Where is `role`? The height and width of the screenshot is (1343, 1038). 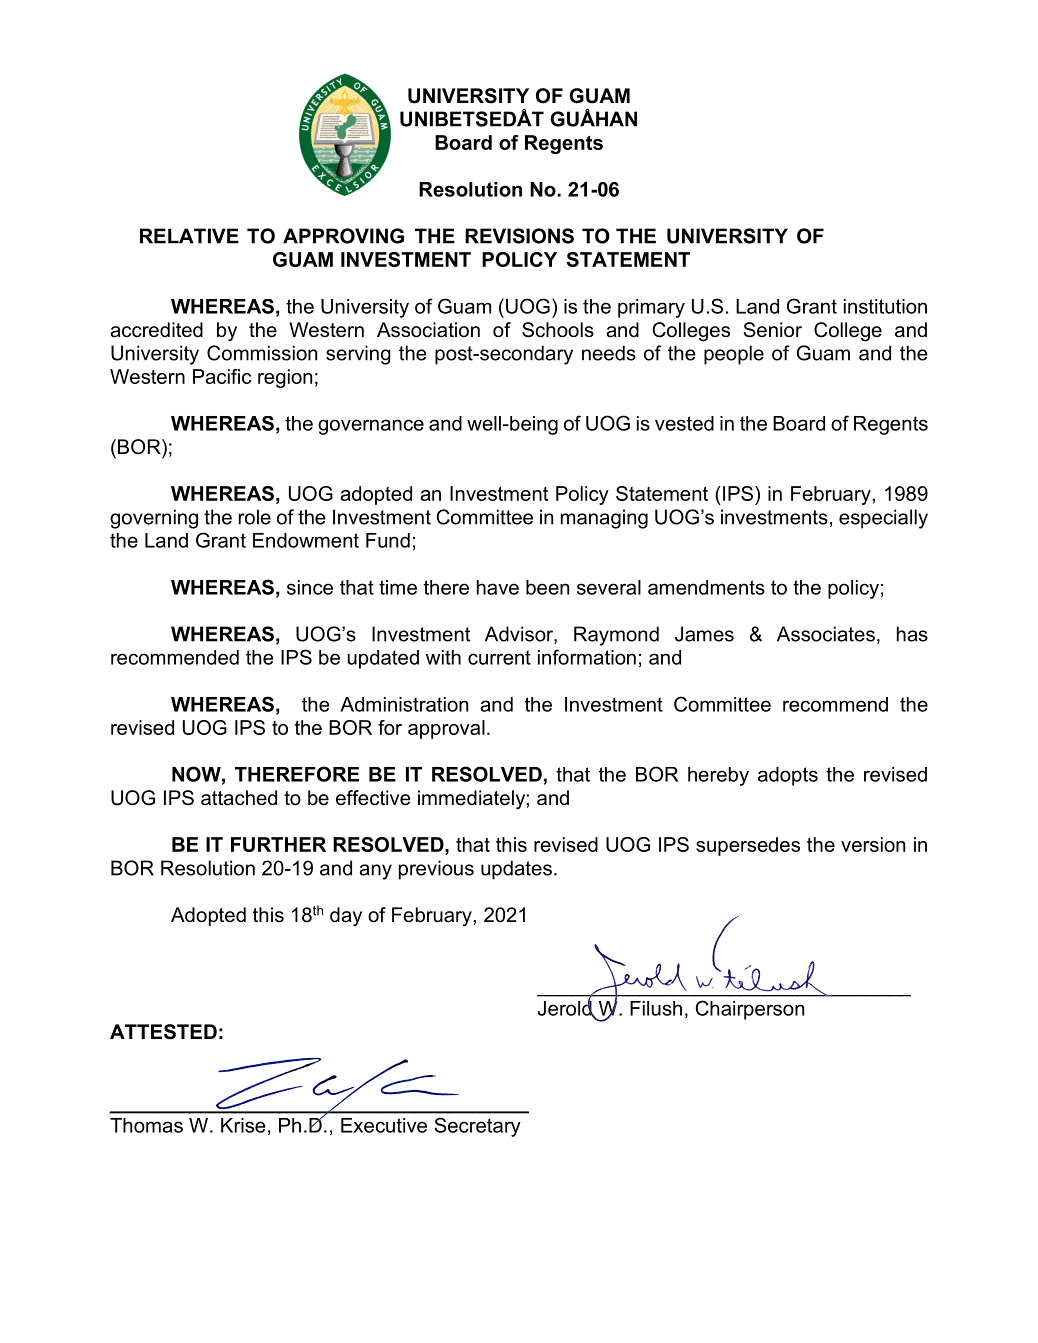 role is located at coordinates (255, 517).
